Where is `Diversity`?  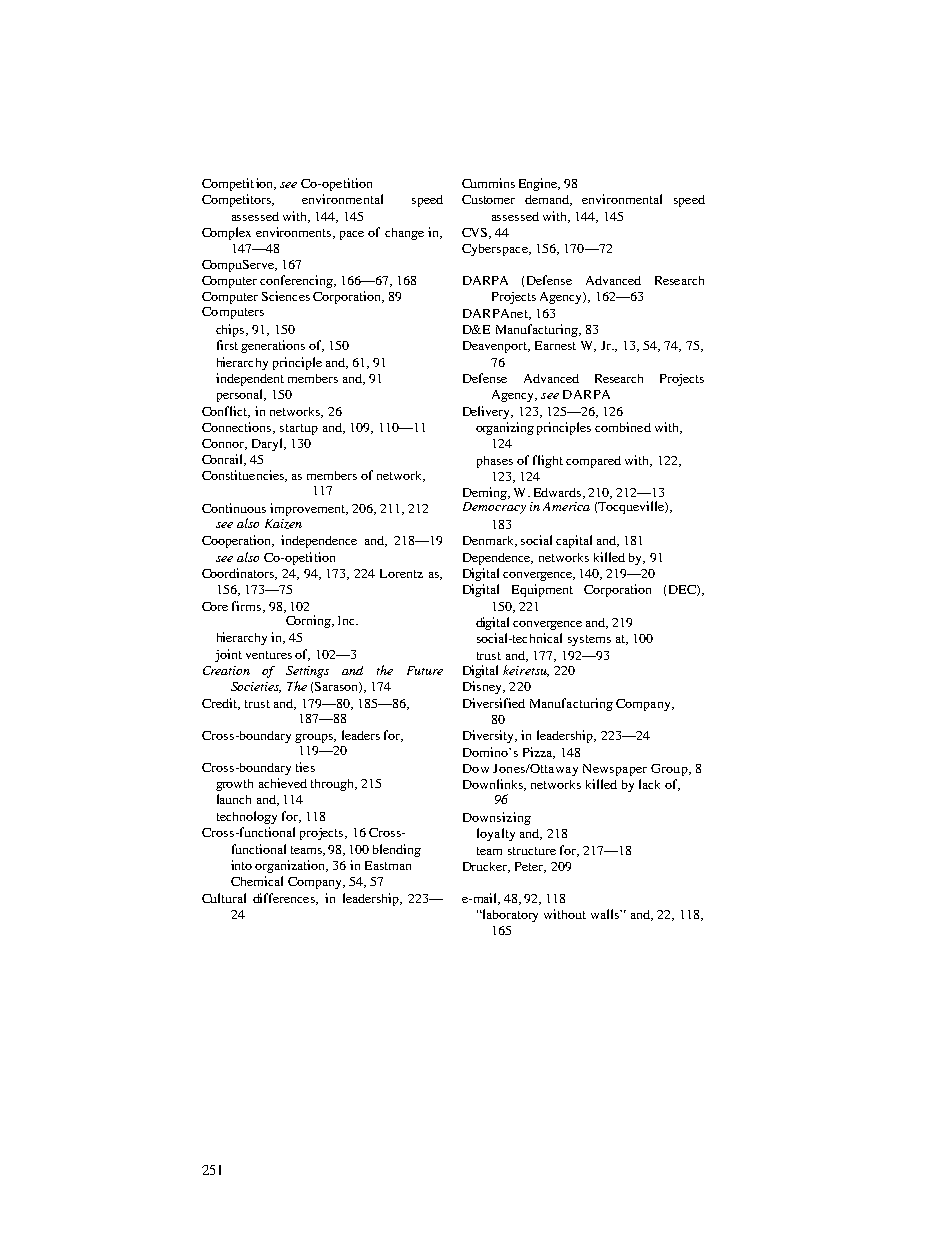
Diversity is located at coordinates (489, 736).
